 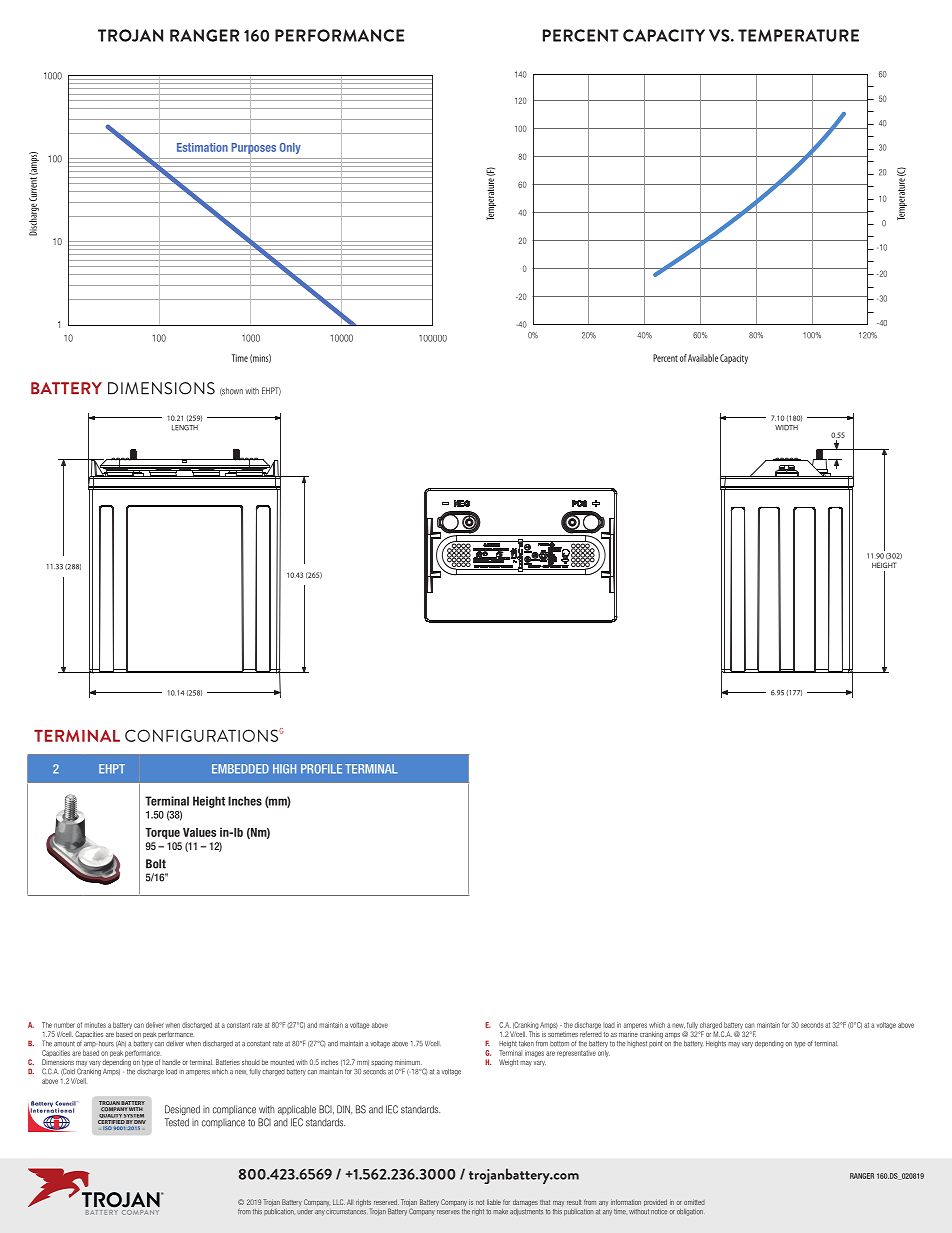 What do you see at coordinates (185, 428) in the page?
I see `LENGTH` at bounding box center [185, 428].
